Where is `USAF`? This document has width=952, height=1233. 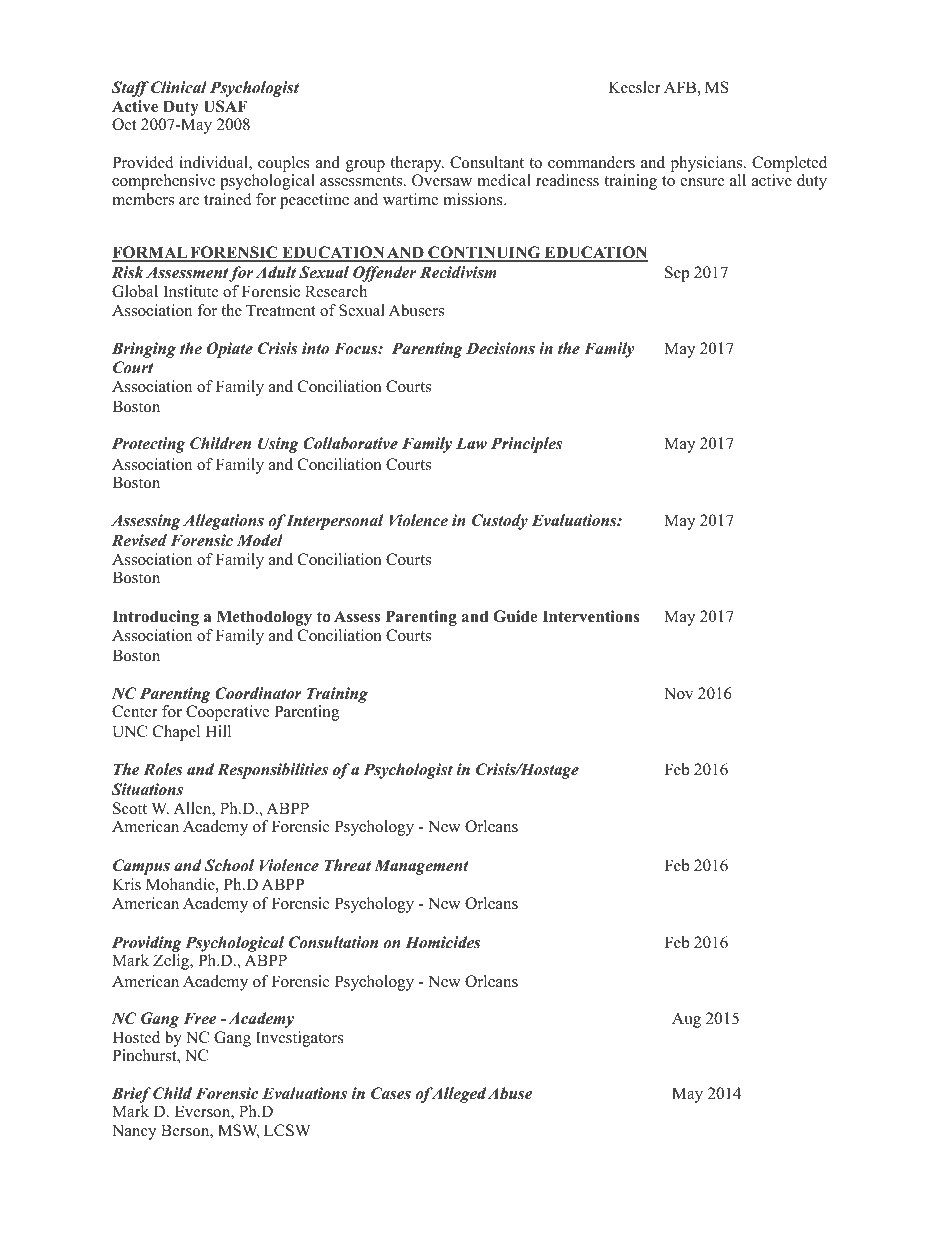
USAF is located at coordinates (225, 106).
